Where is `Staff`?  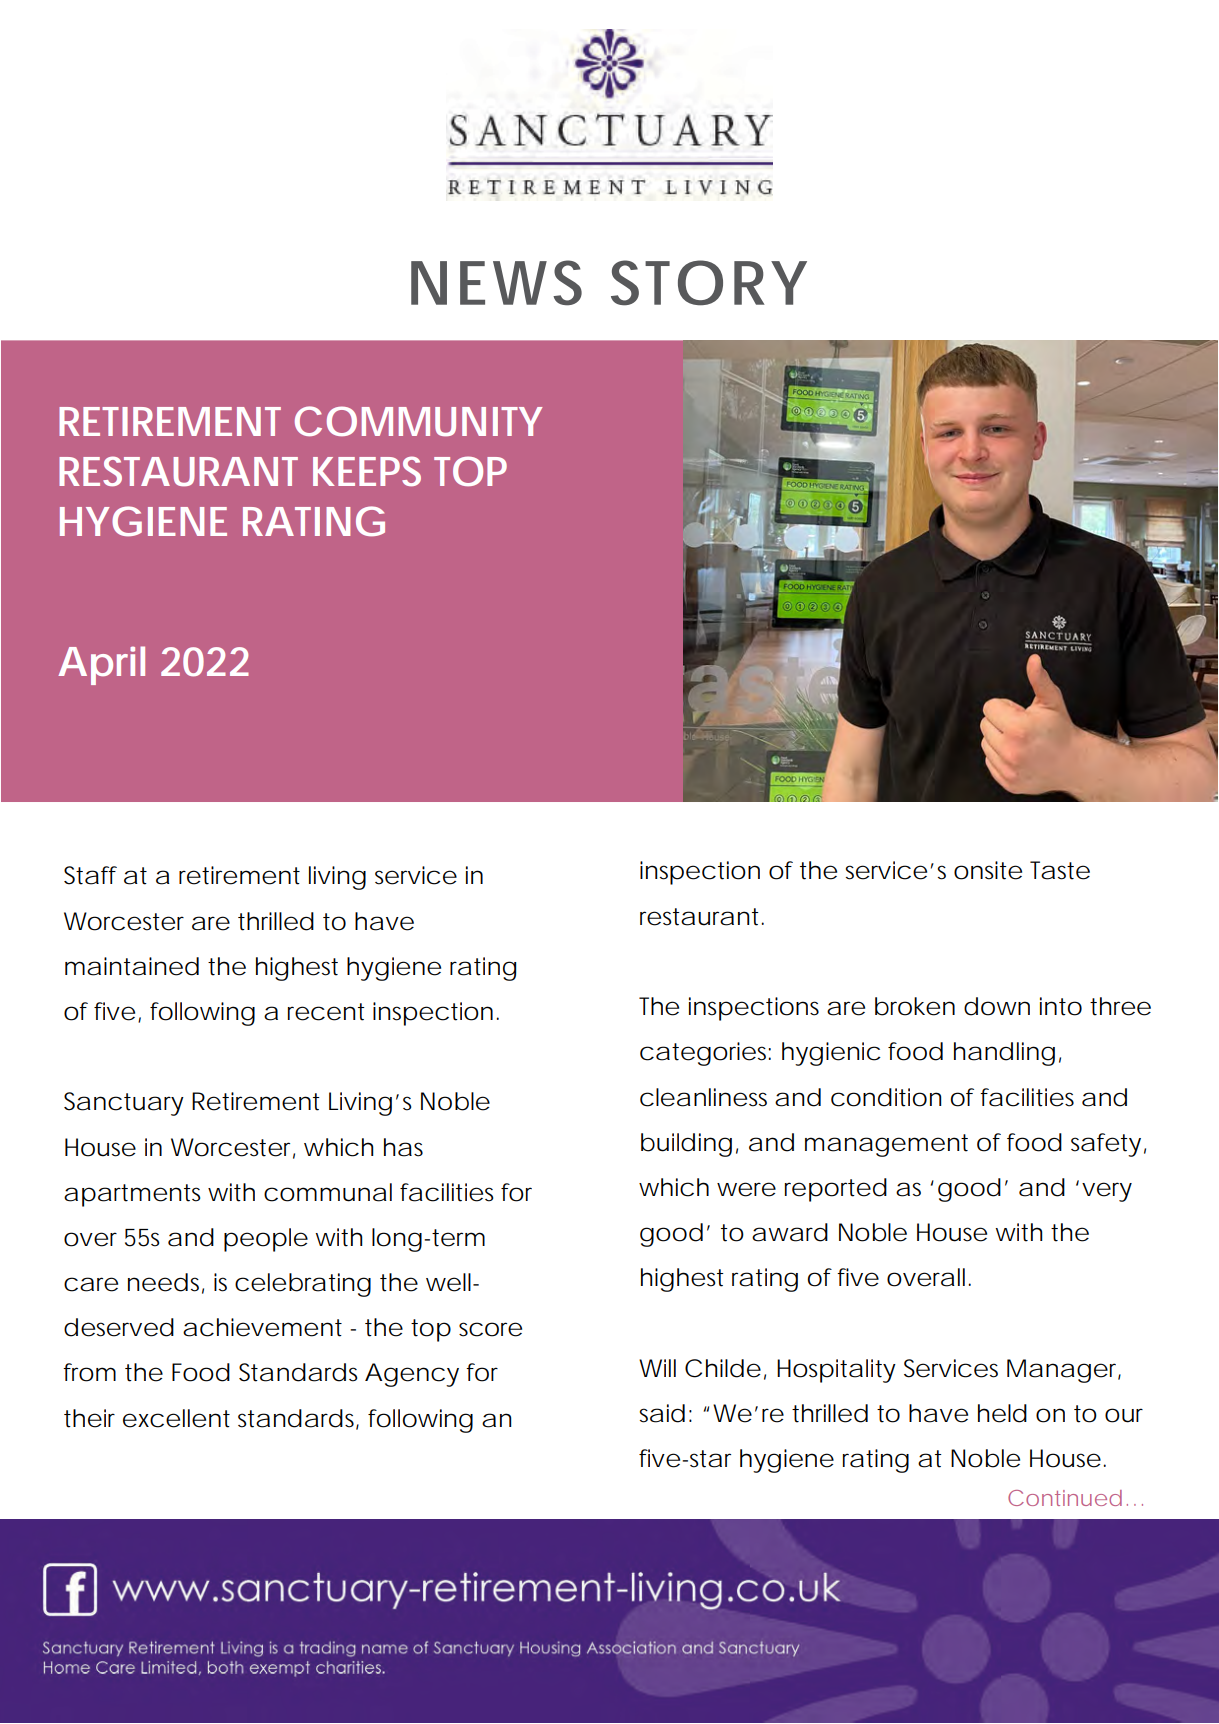 Staff is located at coordinates (90, 875).
